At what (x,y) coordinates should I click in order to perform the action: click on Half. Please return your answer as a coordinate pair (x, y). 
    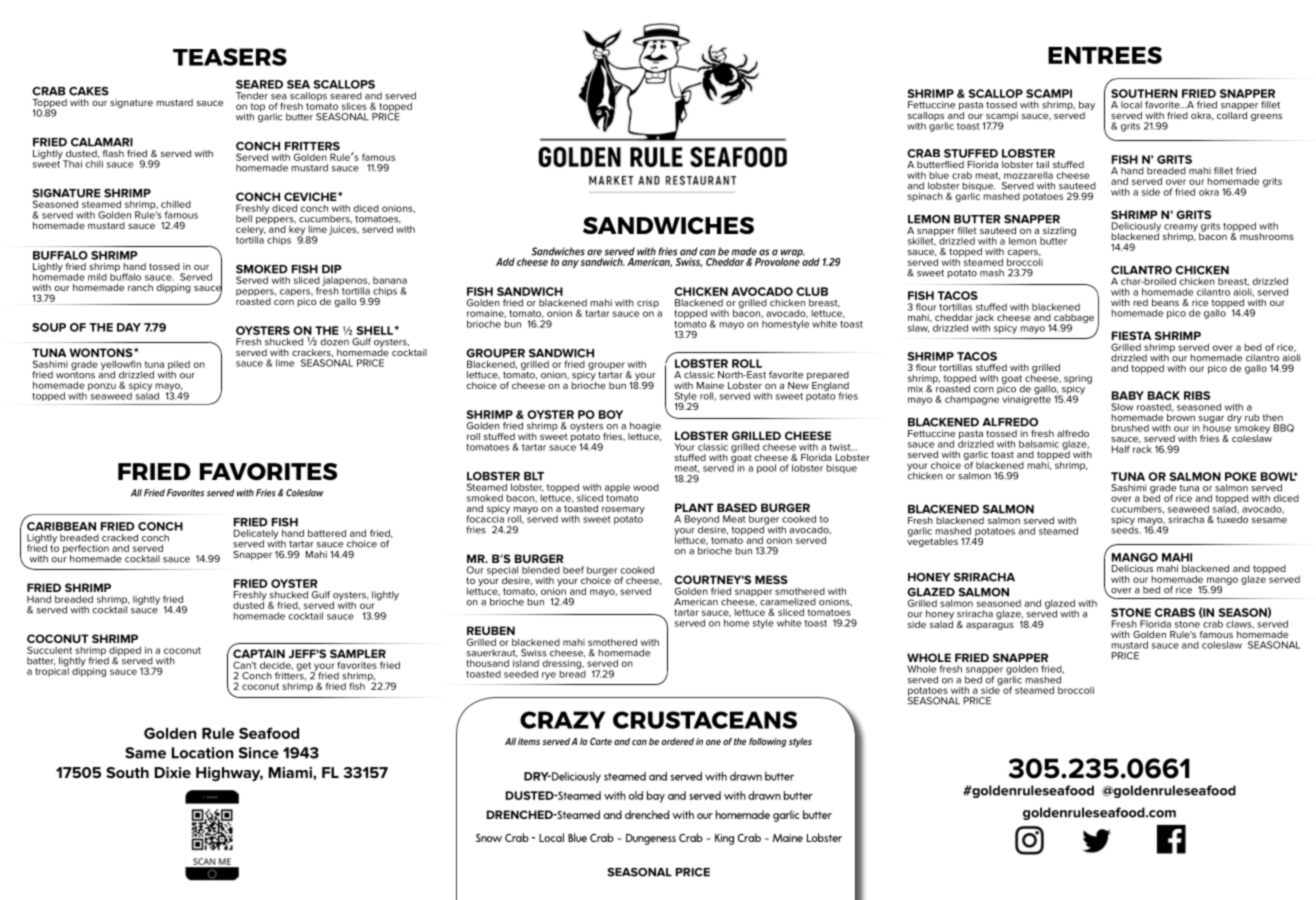
    Looking at the image, I should click on (1121, 449).
